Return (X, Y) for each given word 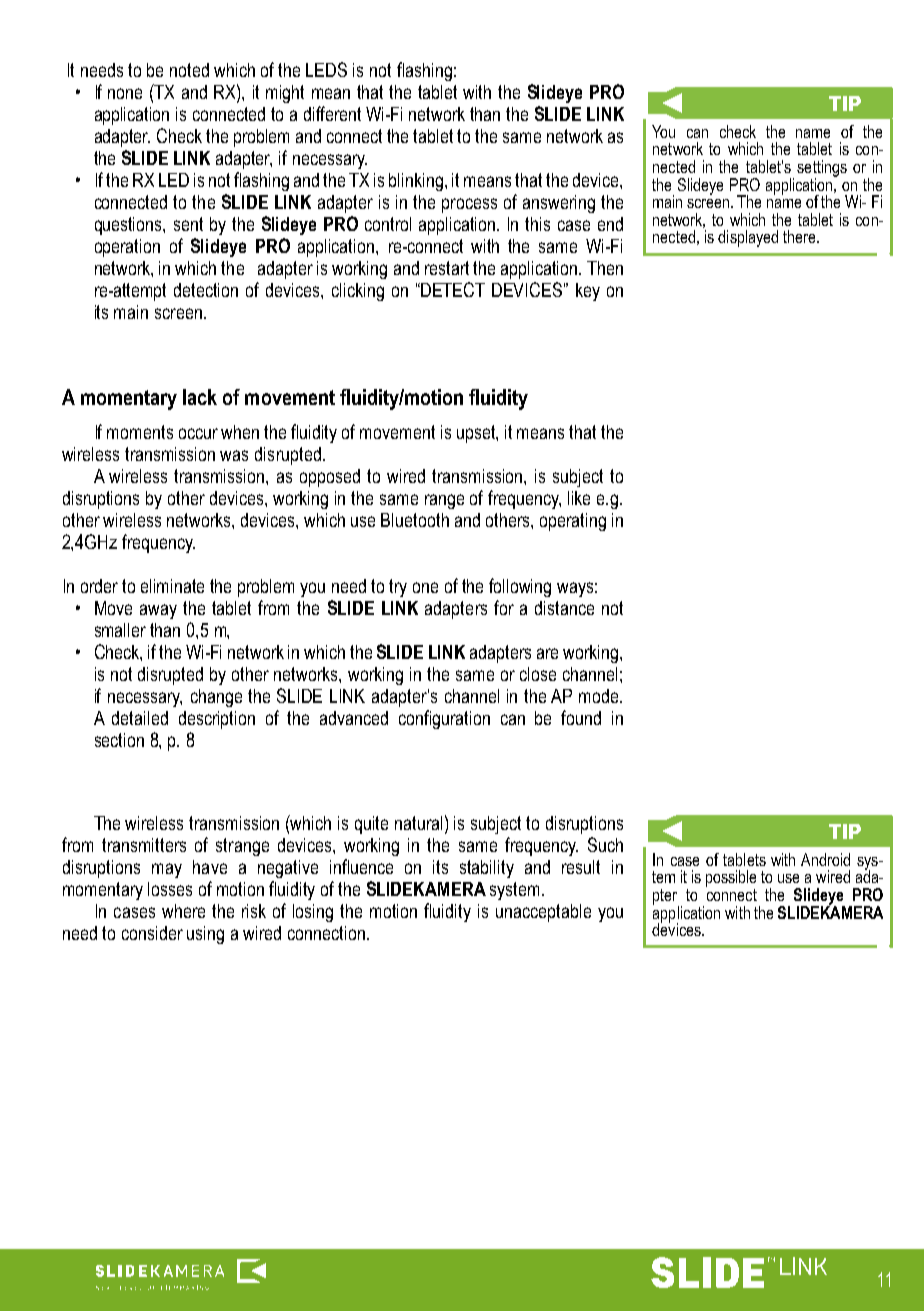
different (332, 113)
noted (189, 70)
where (183, 911)
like (579, 498)
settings (822, 169)
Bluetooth (415, 520)
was (234, 455)
